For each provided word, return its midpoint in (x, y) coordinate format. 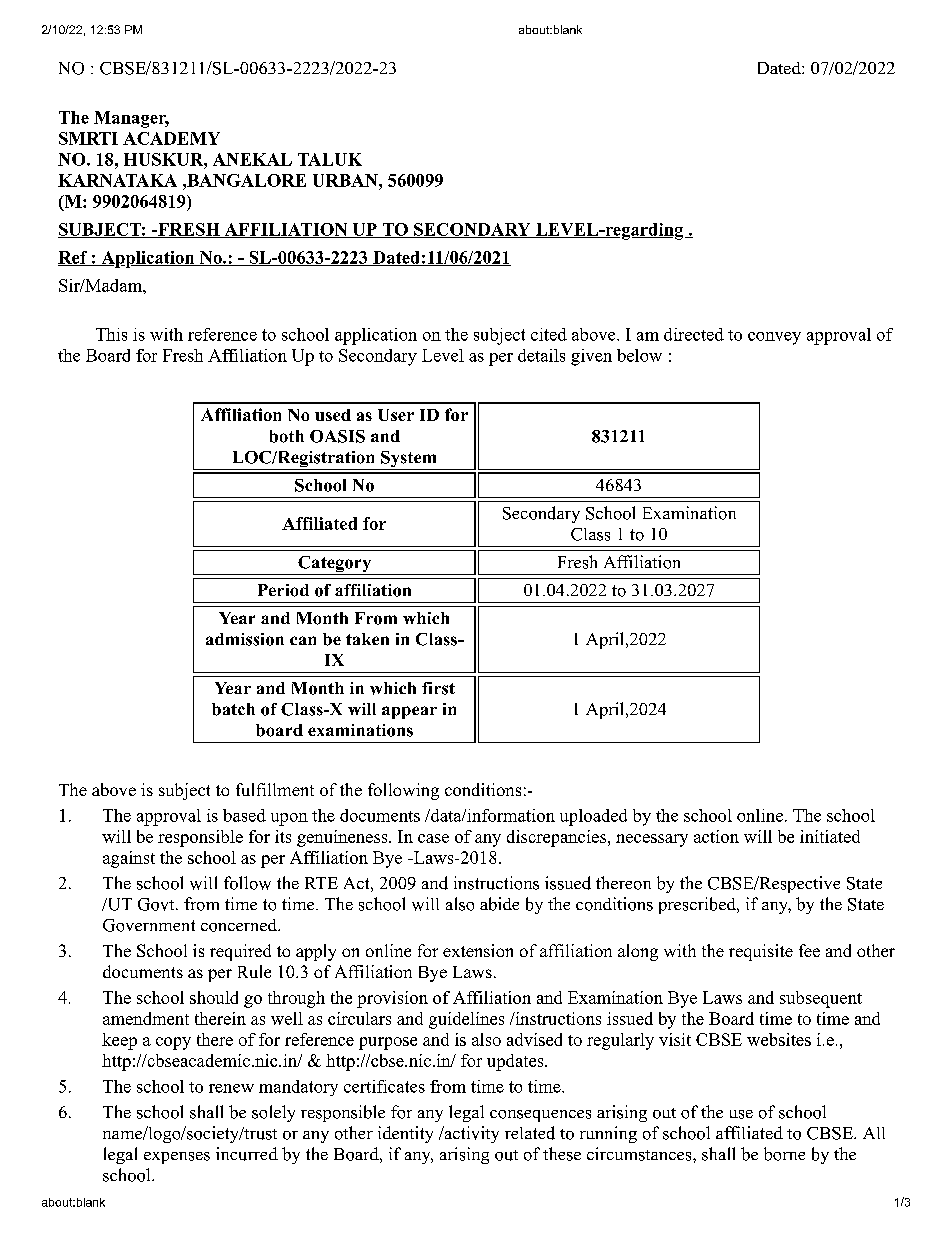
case (433, 838)
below (639, 355)
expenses (177, 1158)
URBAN (346, 180)
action (716, 836)
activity (470, 1134)
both (287, 436)
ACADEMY (171, 138)
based (244, 815)
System (409, 460)
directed (694, 334)
